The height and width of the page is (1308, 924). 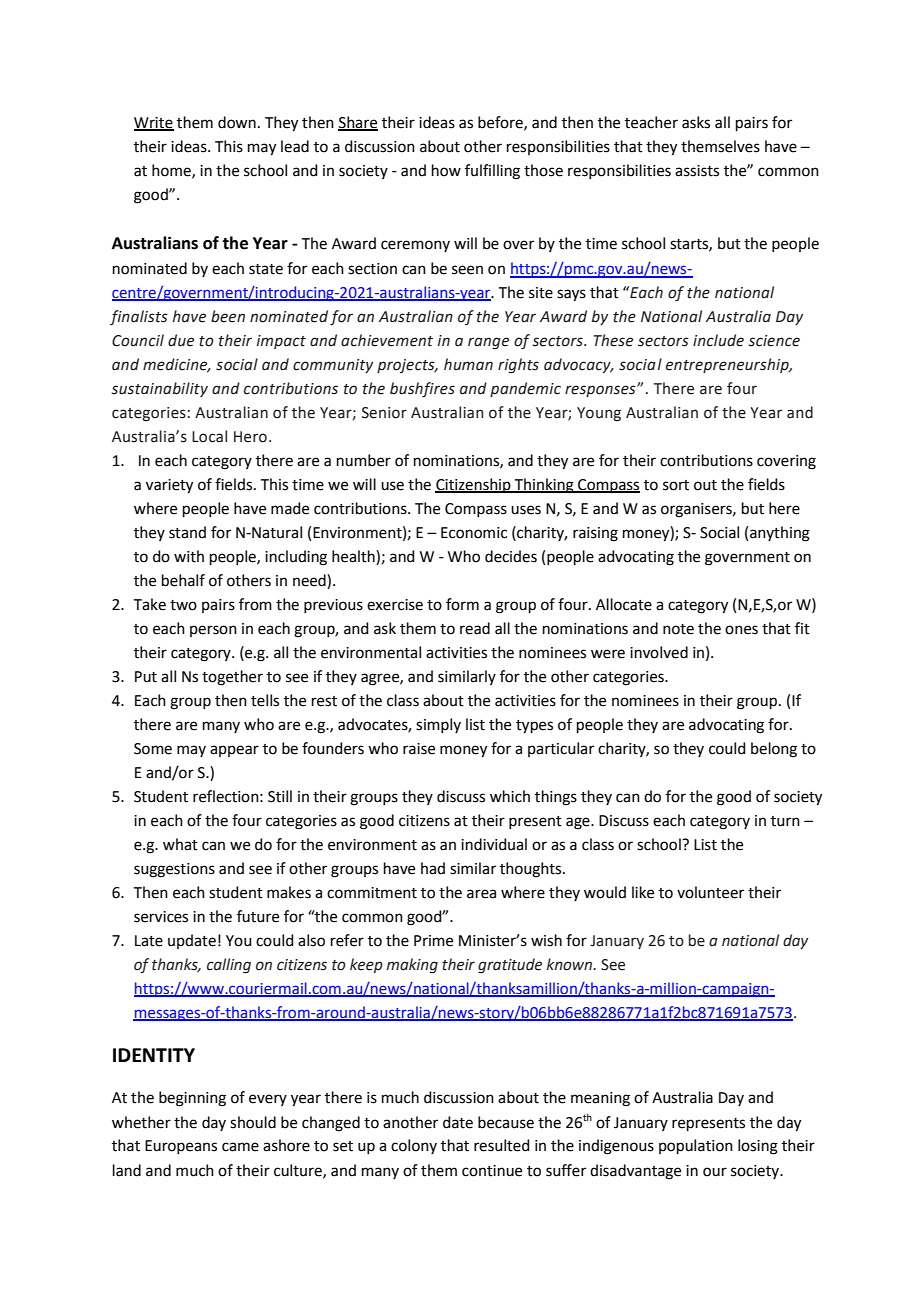 I want to click on ones, so click(x=741, y=630).
